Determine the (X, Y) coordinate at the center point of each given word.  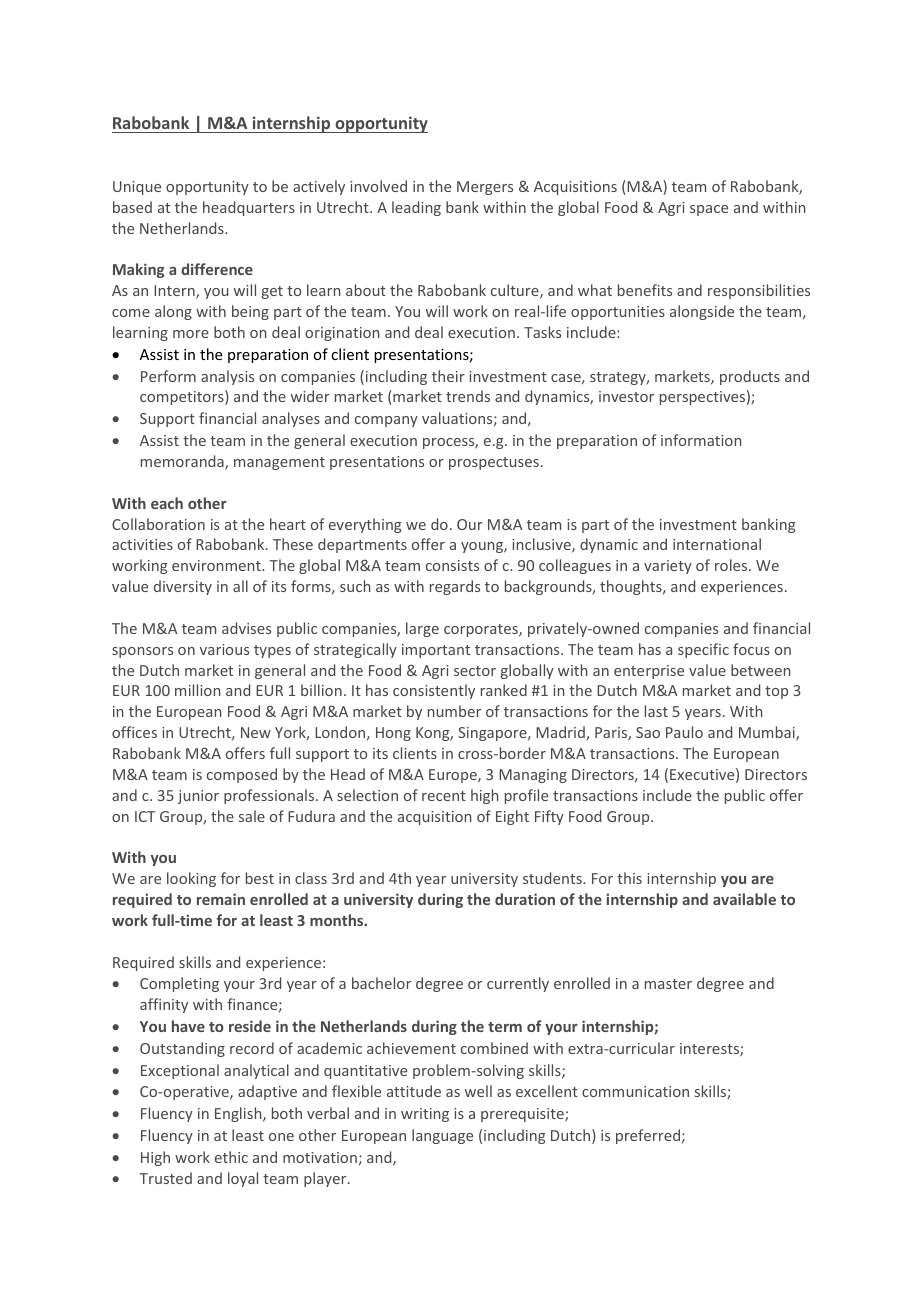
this (629, 878)
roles (732, 565)
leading (416, 208)
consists (452, 565)
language (442, 1136)
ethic (231, 1157)
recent (444, 796)
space (709, 210)
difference (217, 269)
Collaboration (158, 524)
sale (252, 816)
